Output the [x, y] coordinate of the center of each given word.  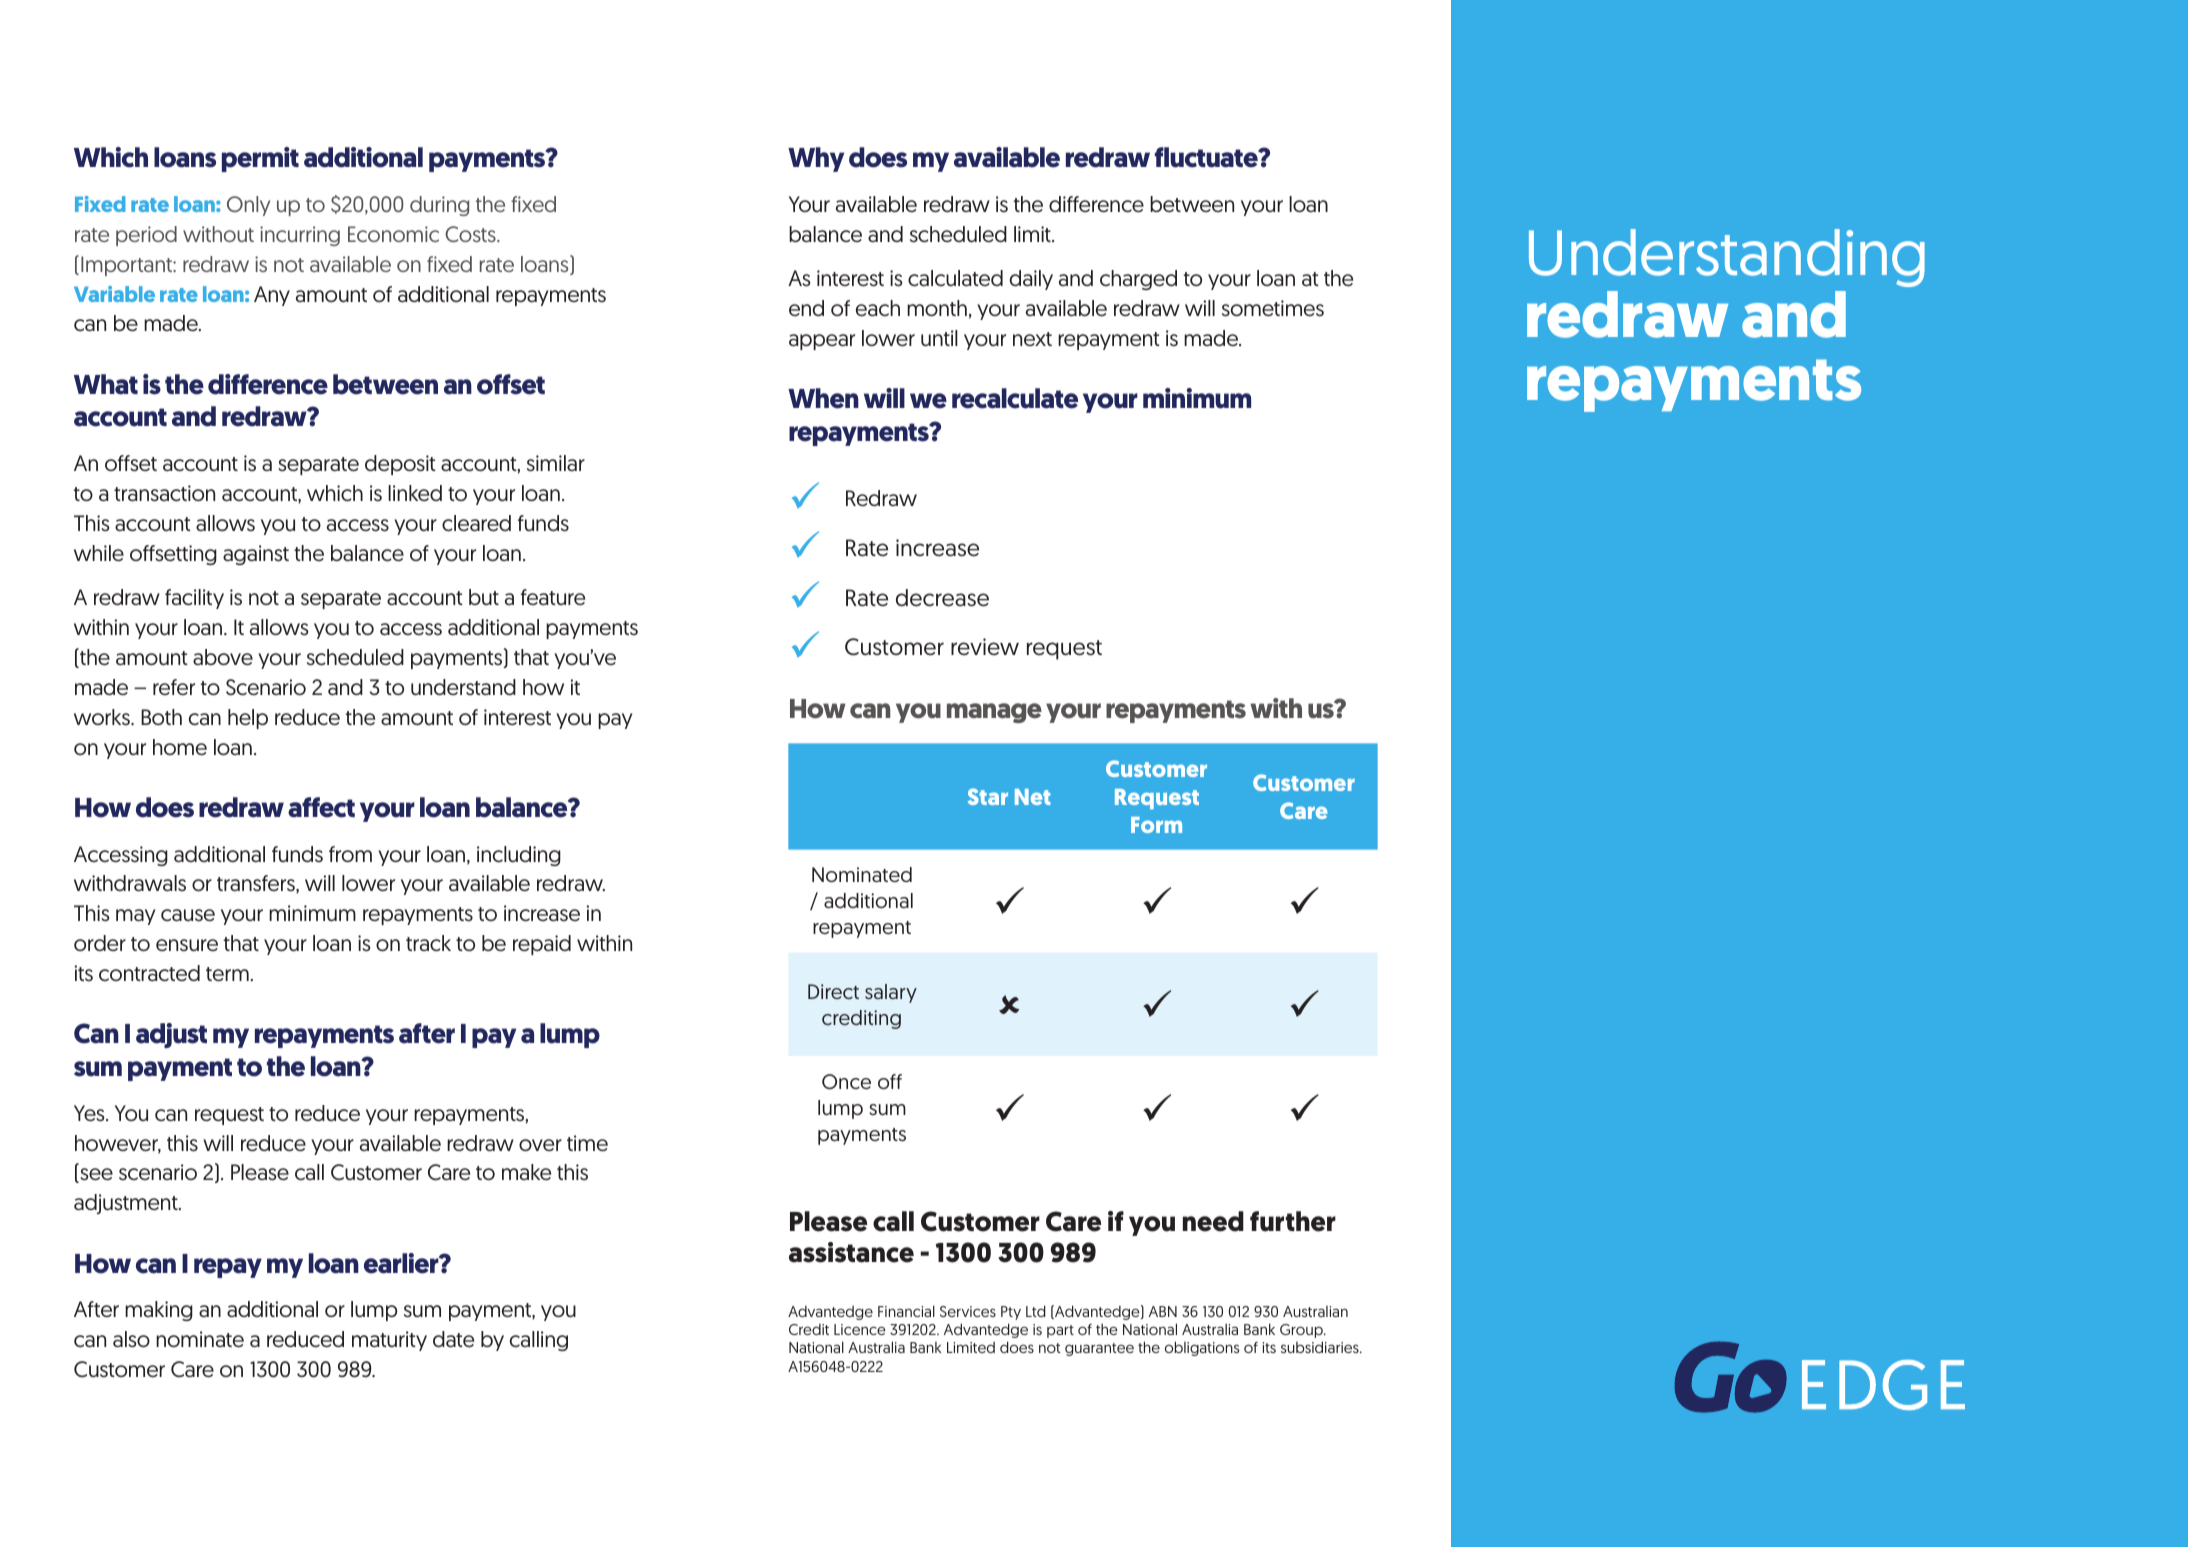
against [256, 555]
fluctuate [1207, 157]
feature [553, 597]
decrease [942, 598]
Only [248, 206]
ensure [187, 945]
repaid [542, 945]
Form [1156, 825]
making [159, 1311]
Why [816, 159]
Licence [860, 1329]
